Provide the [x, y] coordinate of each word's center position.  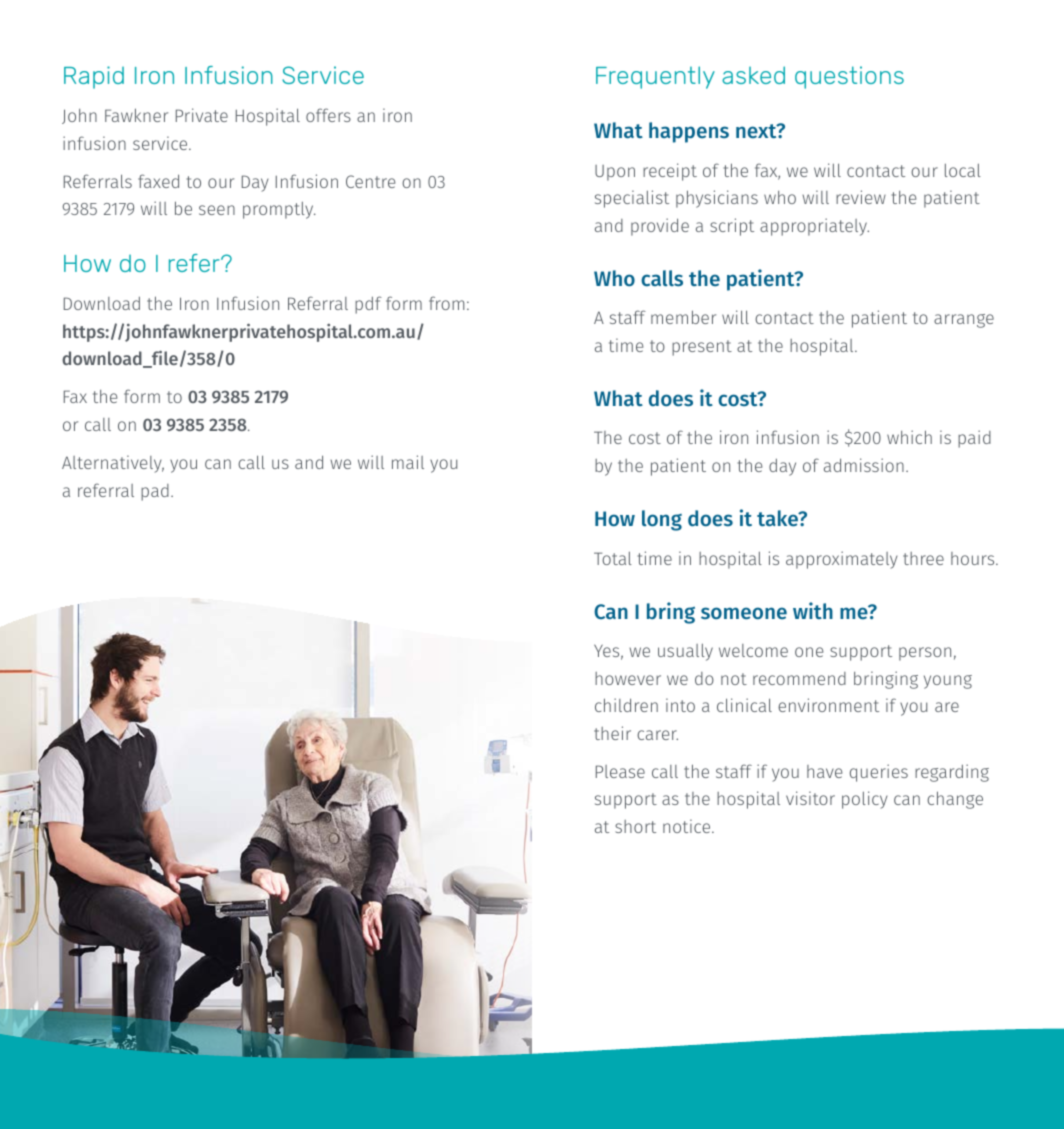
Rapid [94, 77]
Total [613, 558]
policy [865, 800]
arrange [964, 321]
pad [155, 492]
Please [620, 771]
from [446, 303]
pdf [368, 305]
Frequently [655, 77]
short [635, 826]
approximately [842, 560]
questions [849, 77]
